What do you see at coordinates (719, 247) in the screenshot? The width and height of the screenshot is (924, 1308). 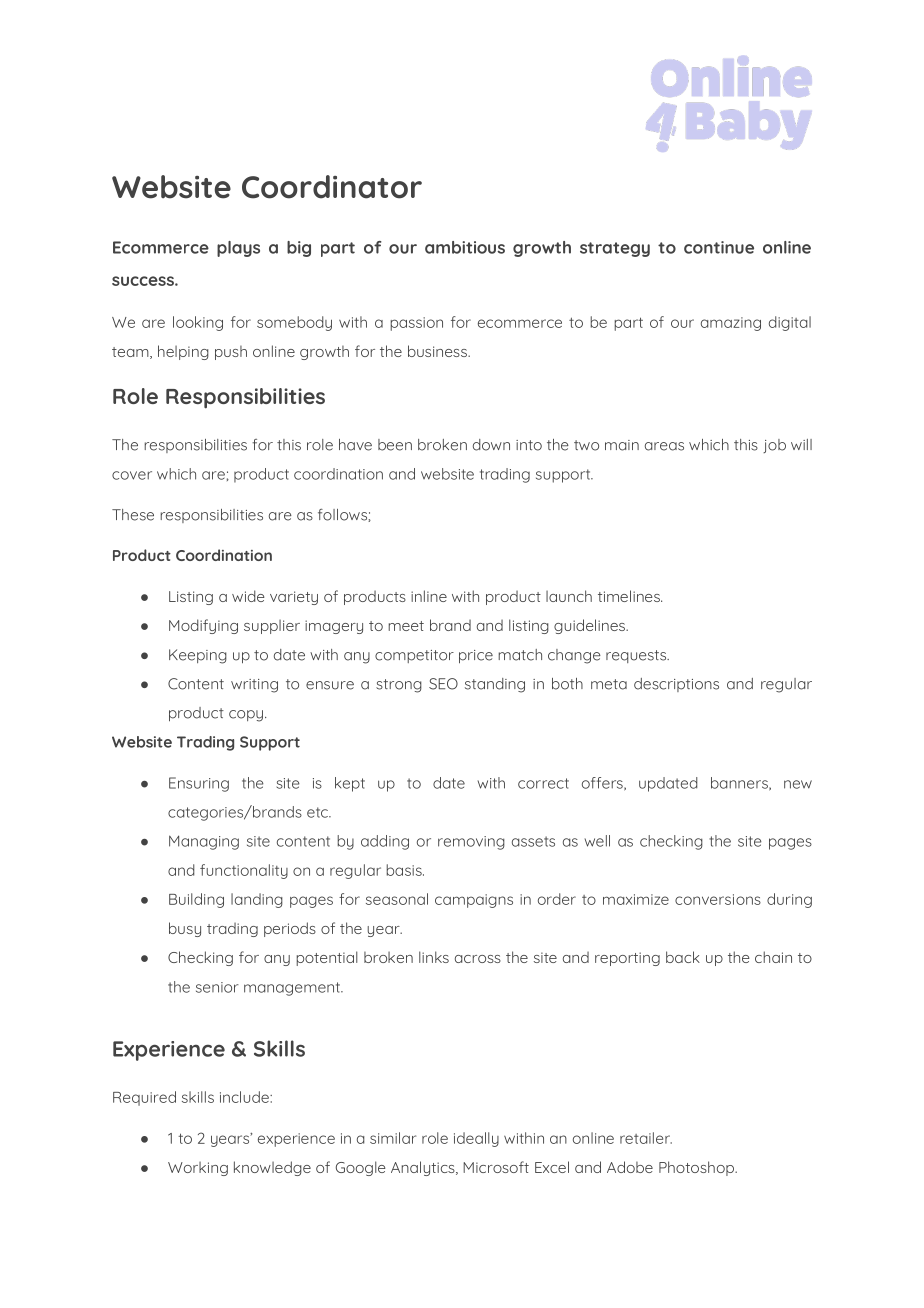 I see `continue` at bounding box center [719, 247].
